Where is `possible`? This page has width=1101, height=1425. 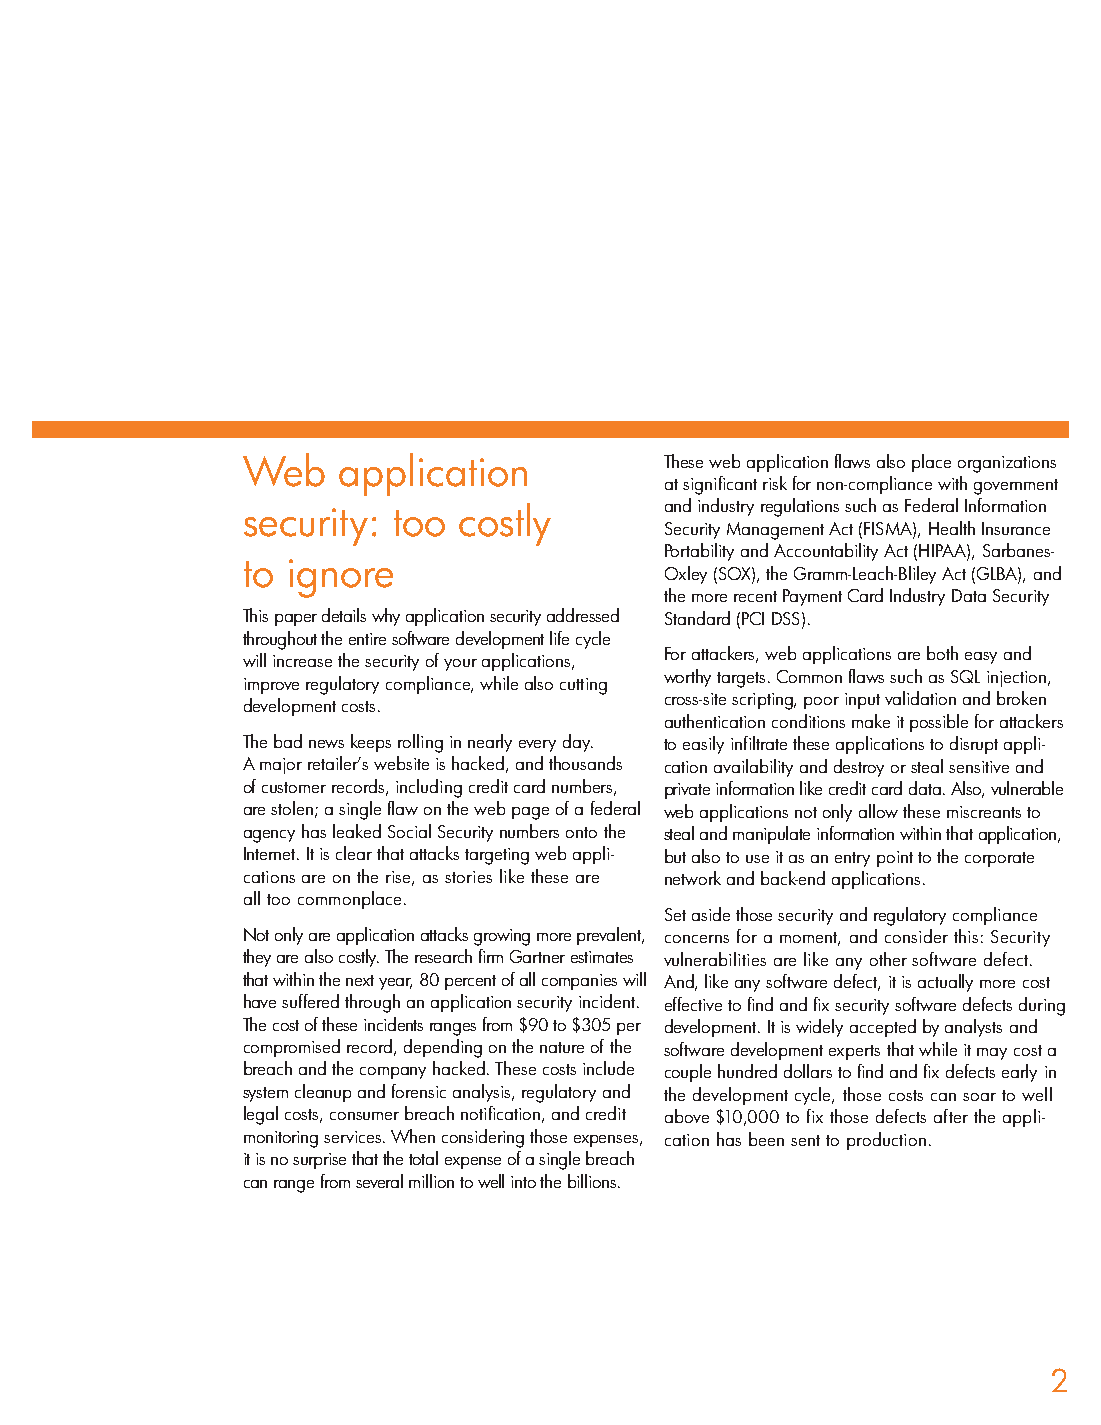 possible is located at coordinates (939, 723).
